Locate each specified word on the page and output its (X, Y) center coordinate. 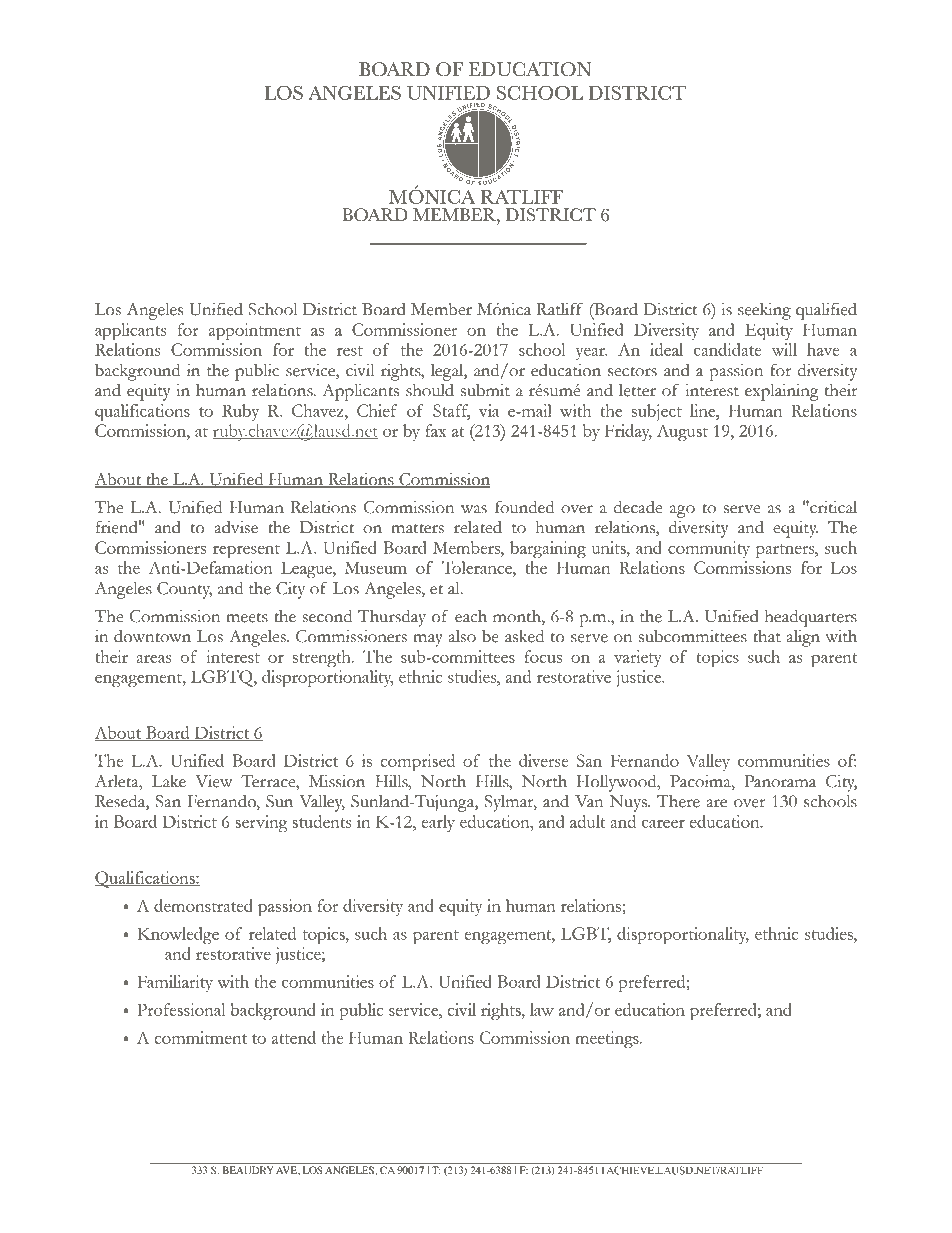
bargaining (548, 549)
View (213, 781)
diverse (543, 760)
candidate (727, 349)
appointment (255, 331)
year (591, 354)
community (709, 549)
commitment (200, 1037)
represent (246, 551)
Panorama (780, 781)
